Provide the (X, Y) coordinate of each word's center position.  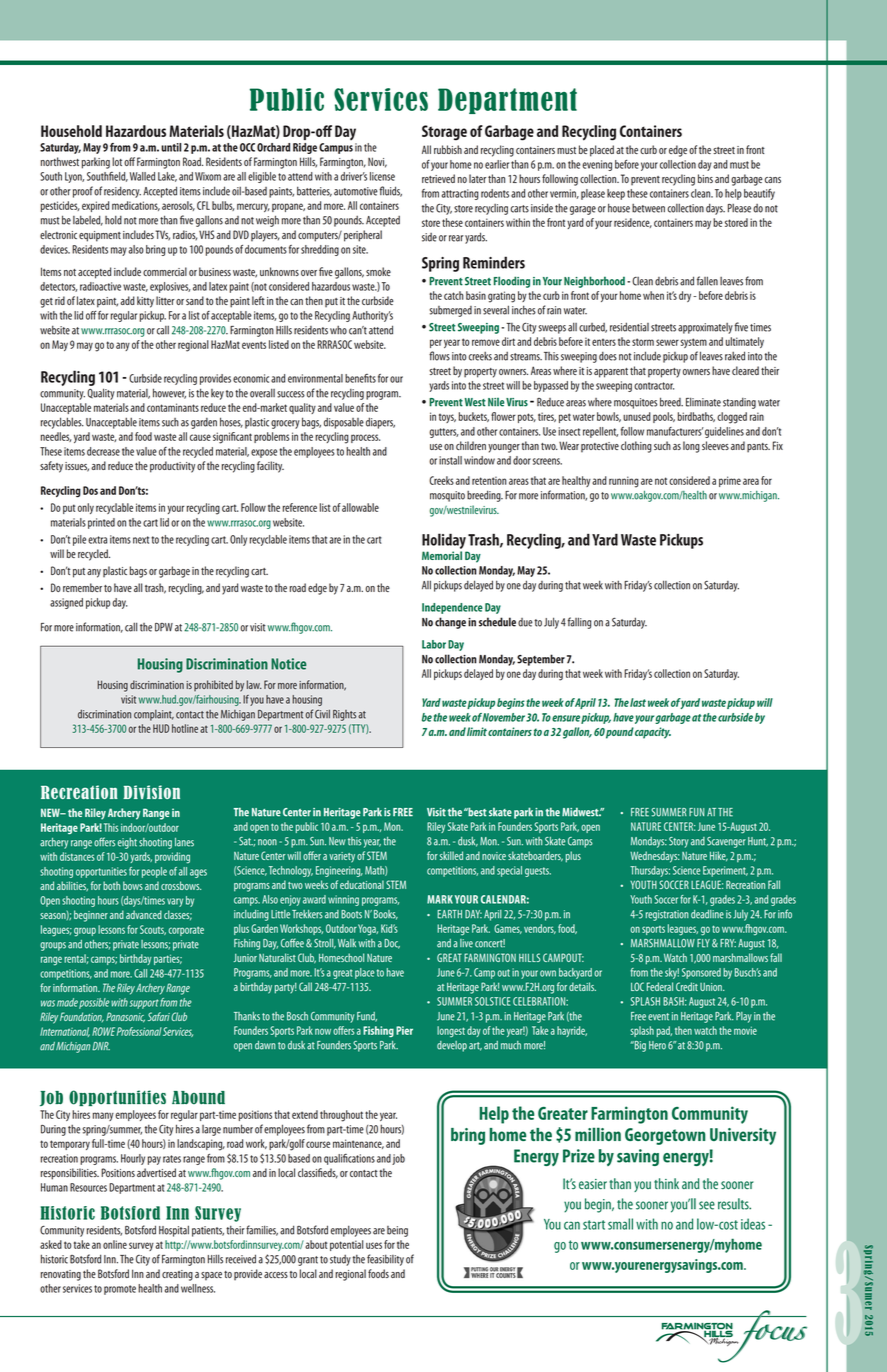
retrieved (438, 178)
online (115, 1244)
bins (705, 178)
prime (730, 481)
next (141, 540)
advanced (144, 914)
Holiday (445, 542)
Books (386, 915)
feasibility (385, 1260)
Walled (142, 176)
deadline (707, 914)
